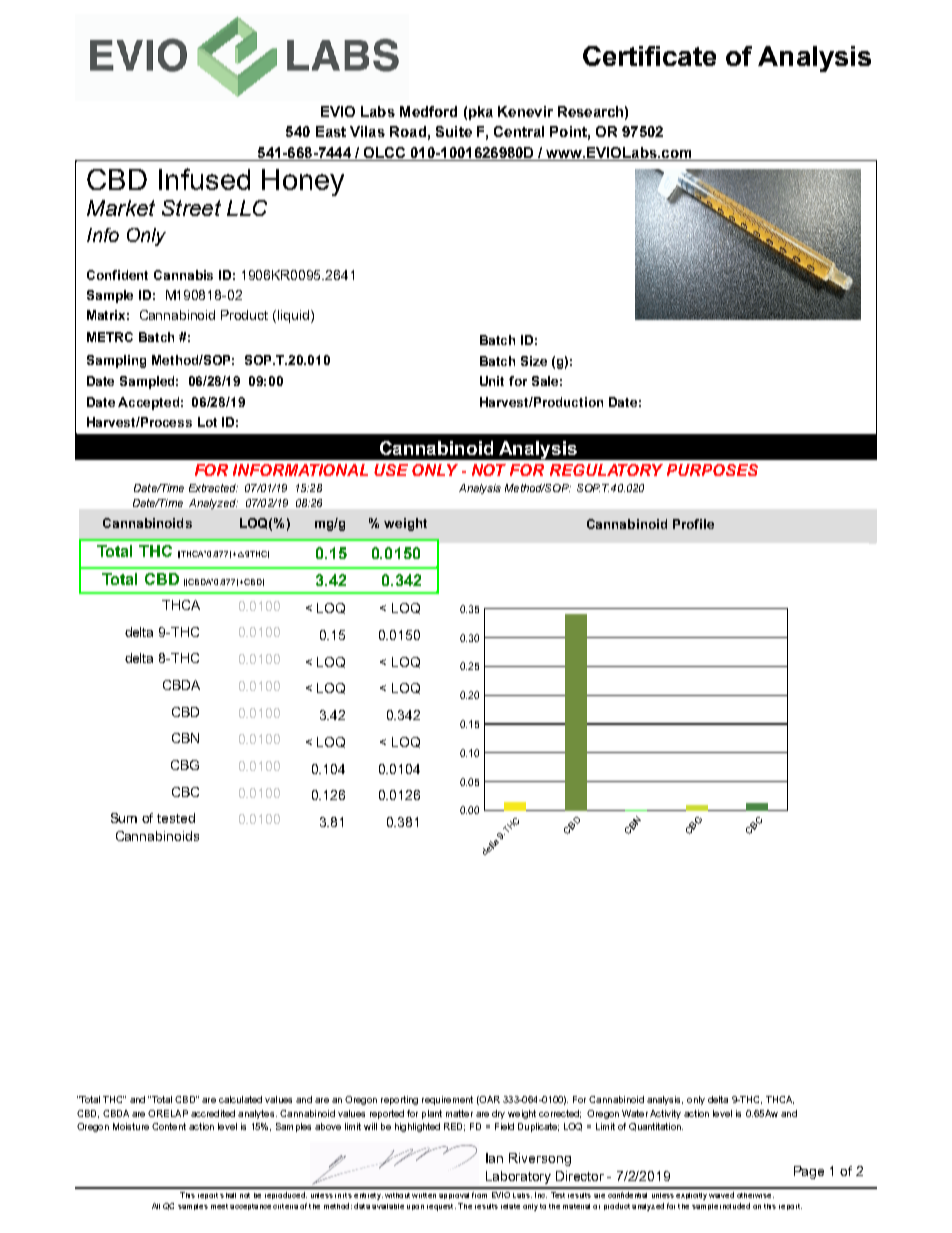  I want to click on Profile, so click(693, 524).
